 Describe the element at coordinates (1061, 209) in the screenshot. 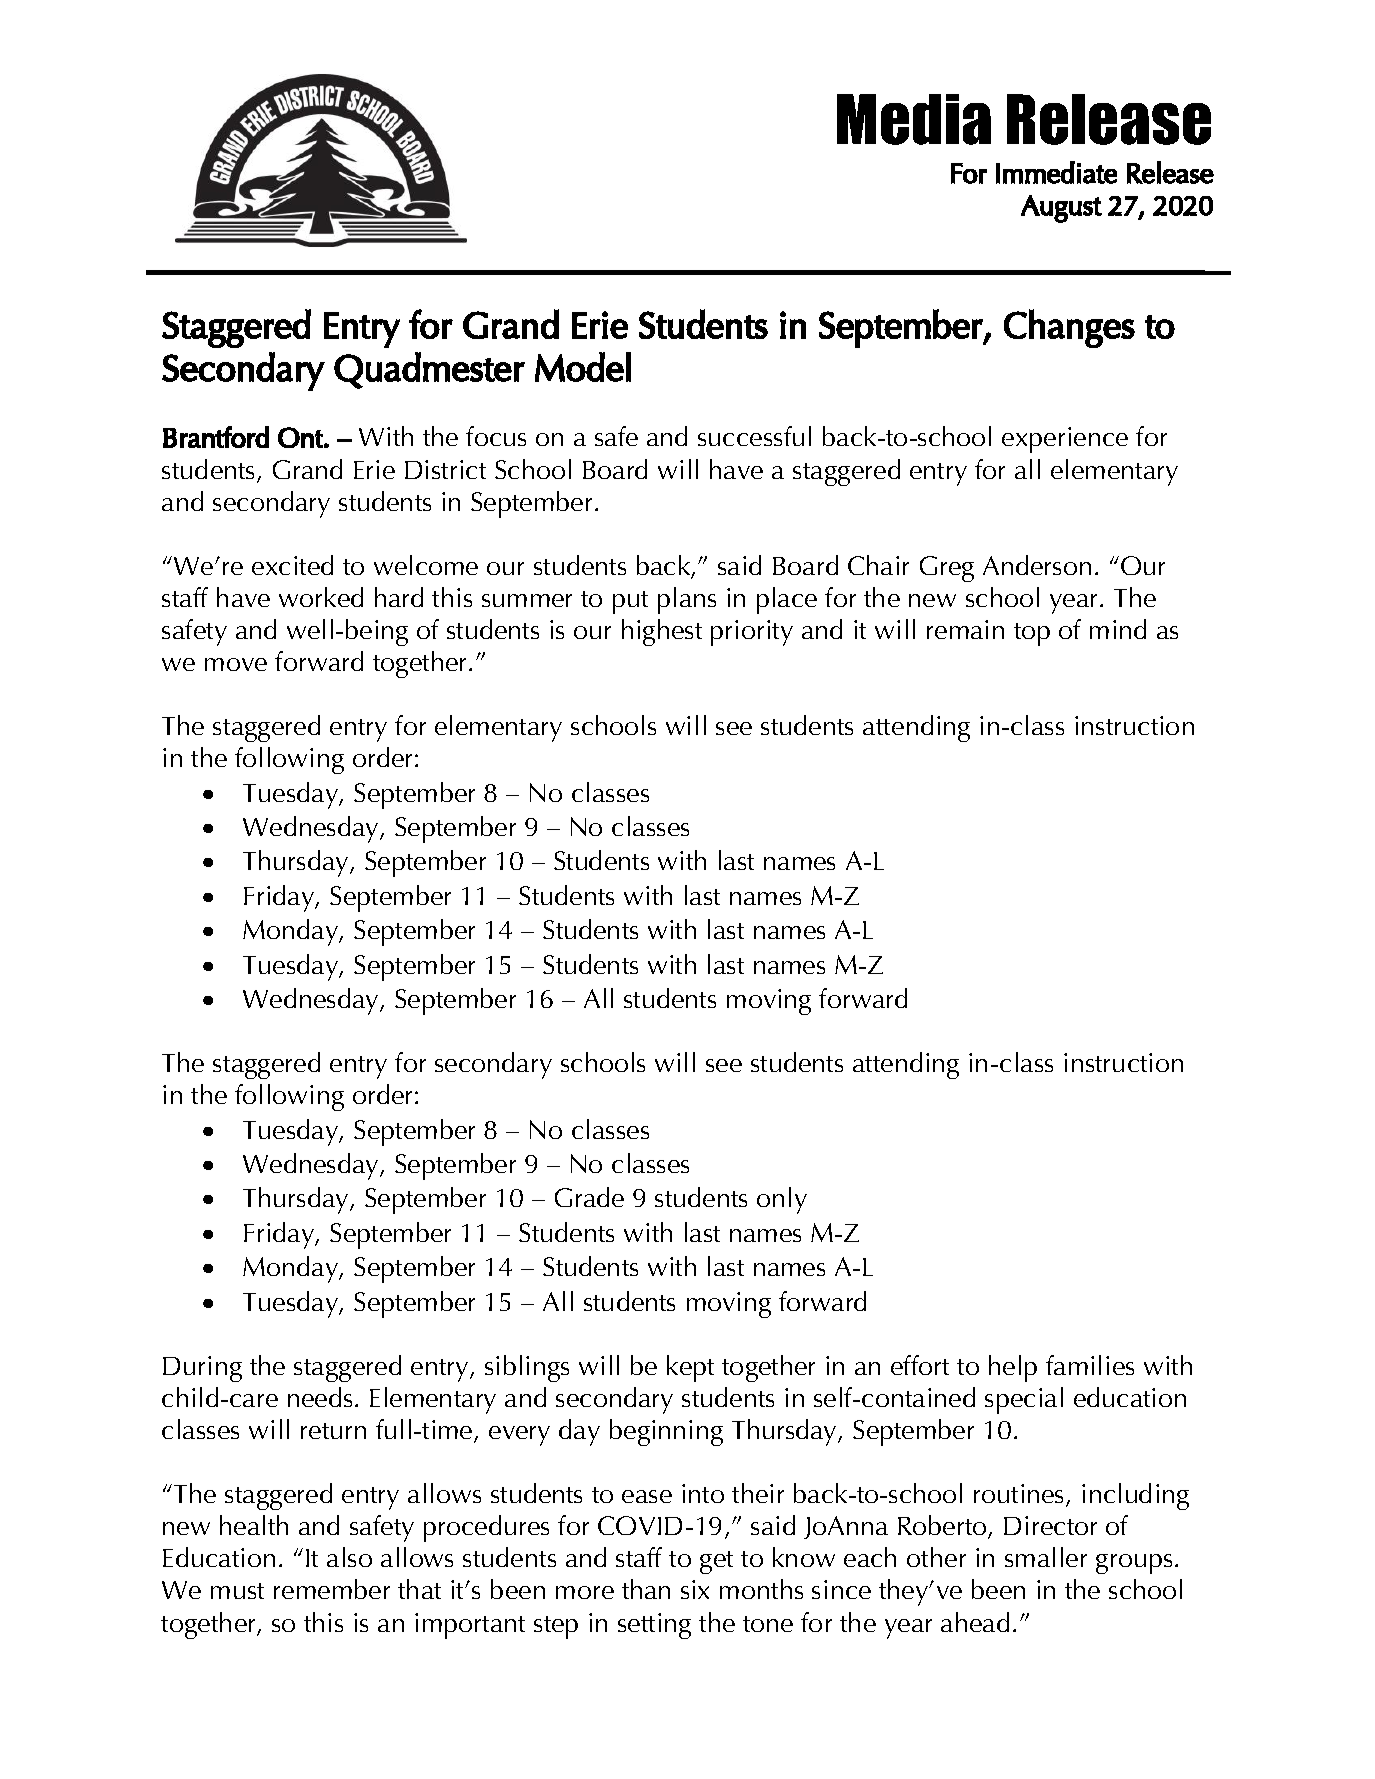

I see `August` at that location.
